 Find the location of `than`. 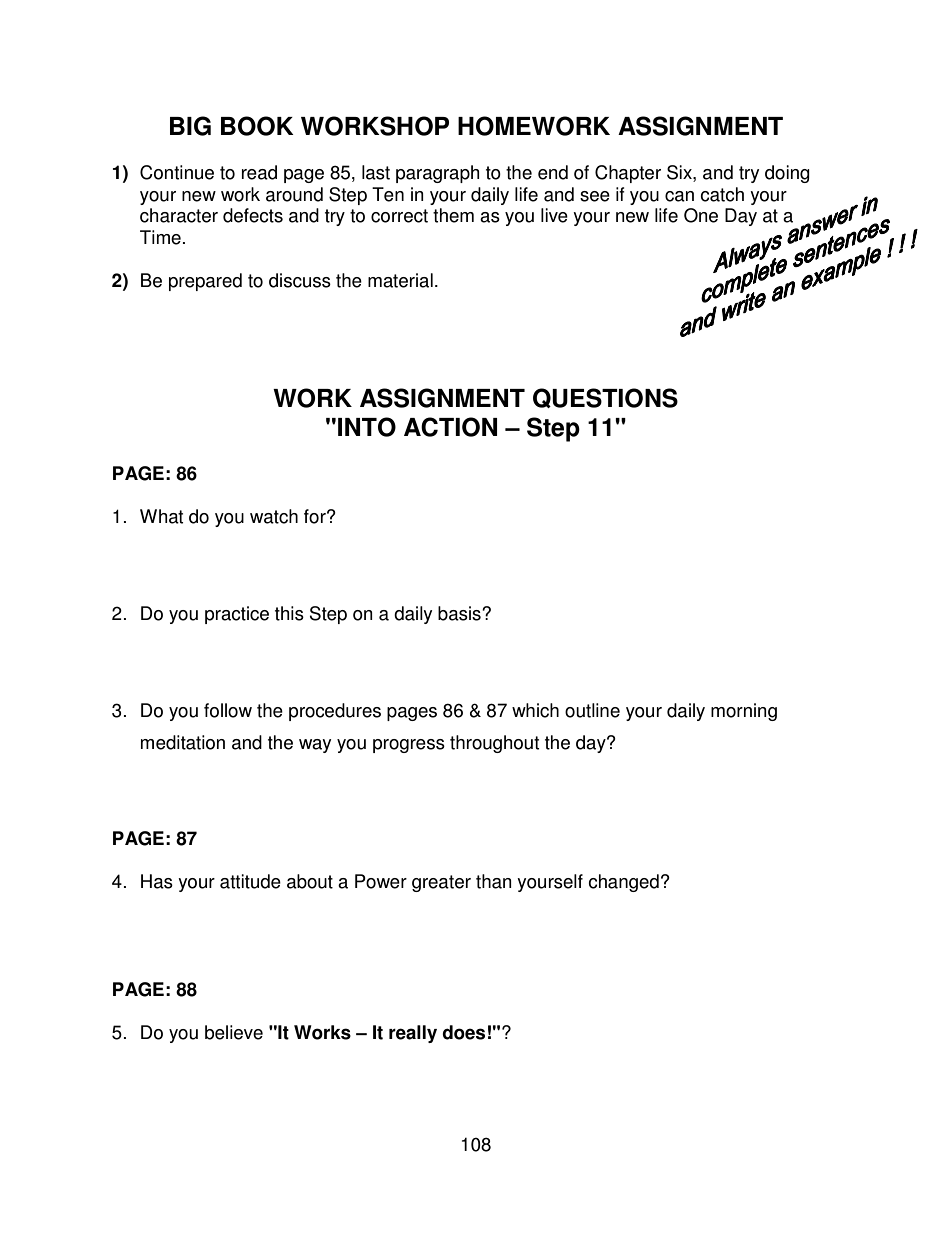

than is located at coordinates (494, 881).
